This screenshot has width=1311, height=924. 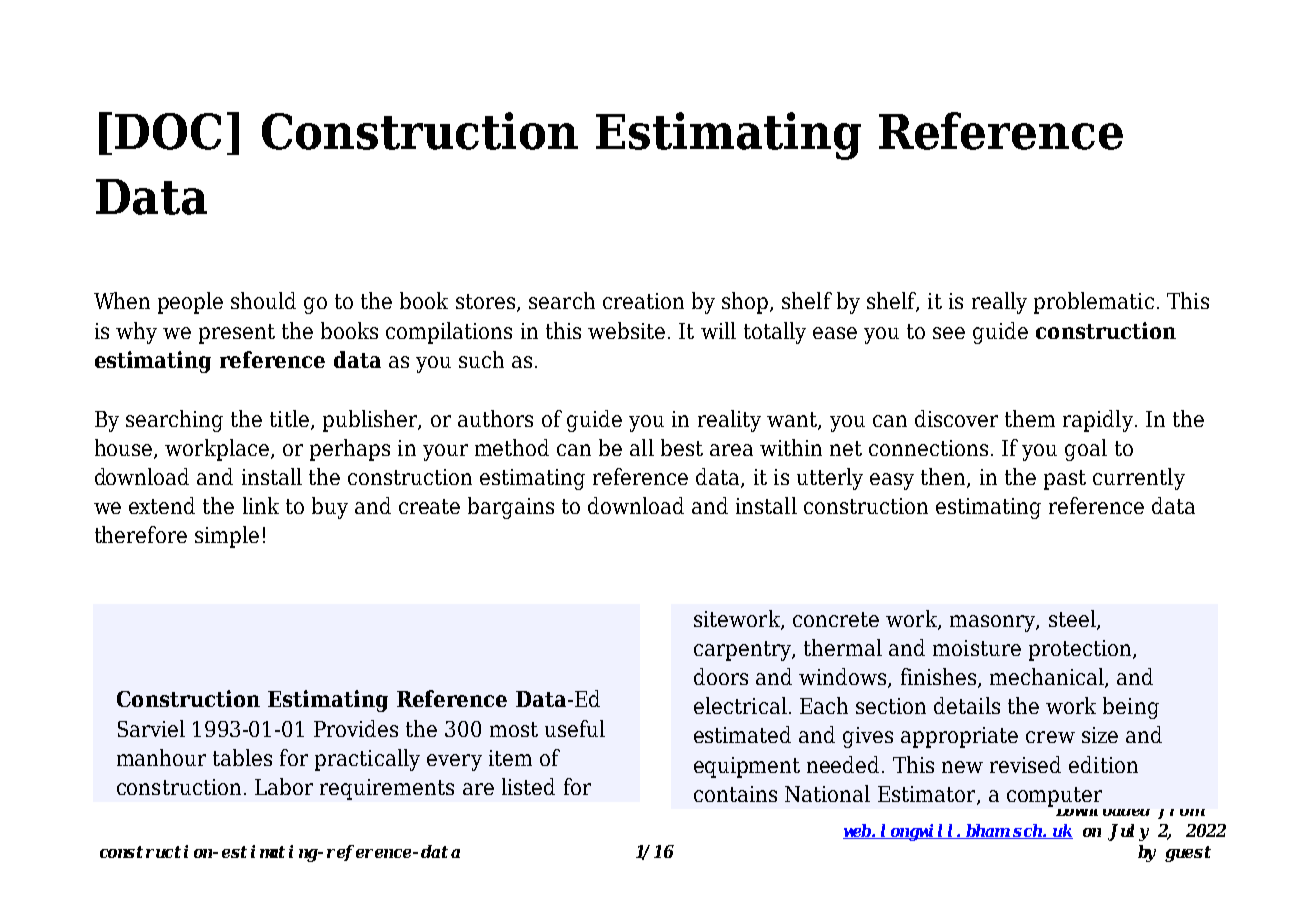 What do you see at coordinates (237, 334) in the screenshot?
I see `present` at bounding box center [237, 334].
